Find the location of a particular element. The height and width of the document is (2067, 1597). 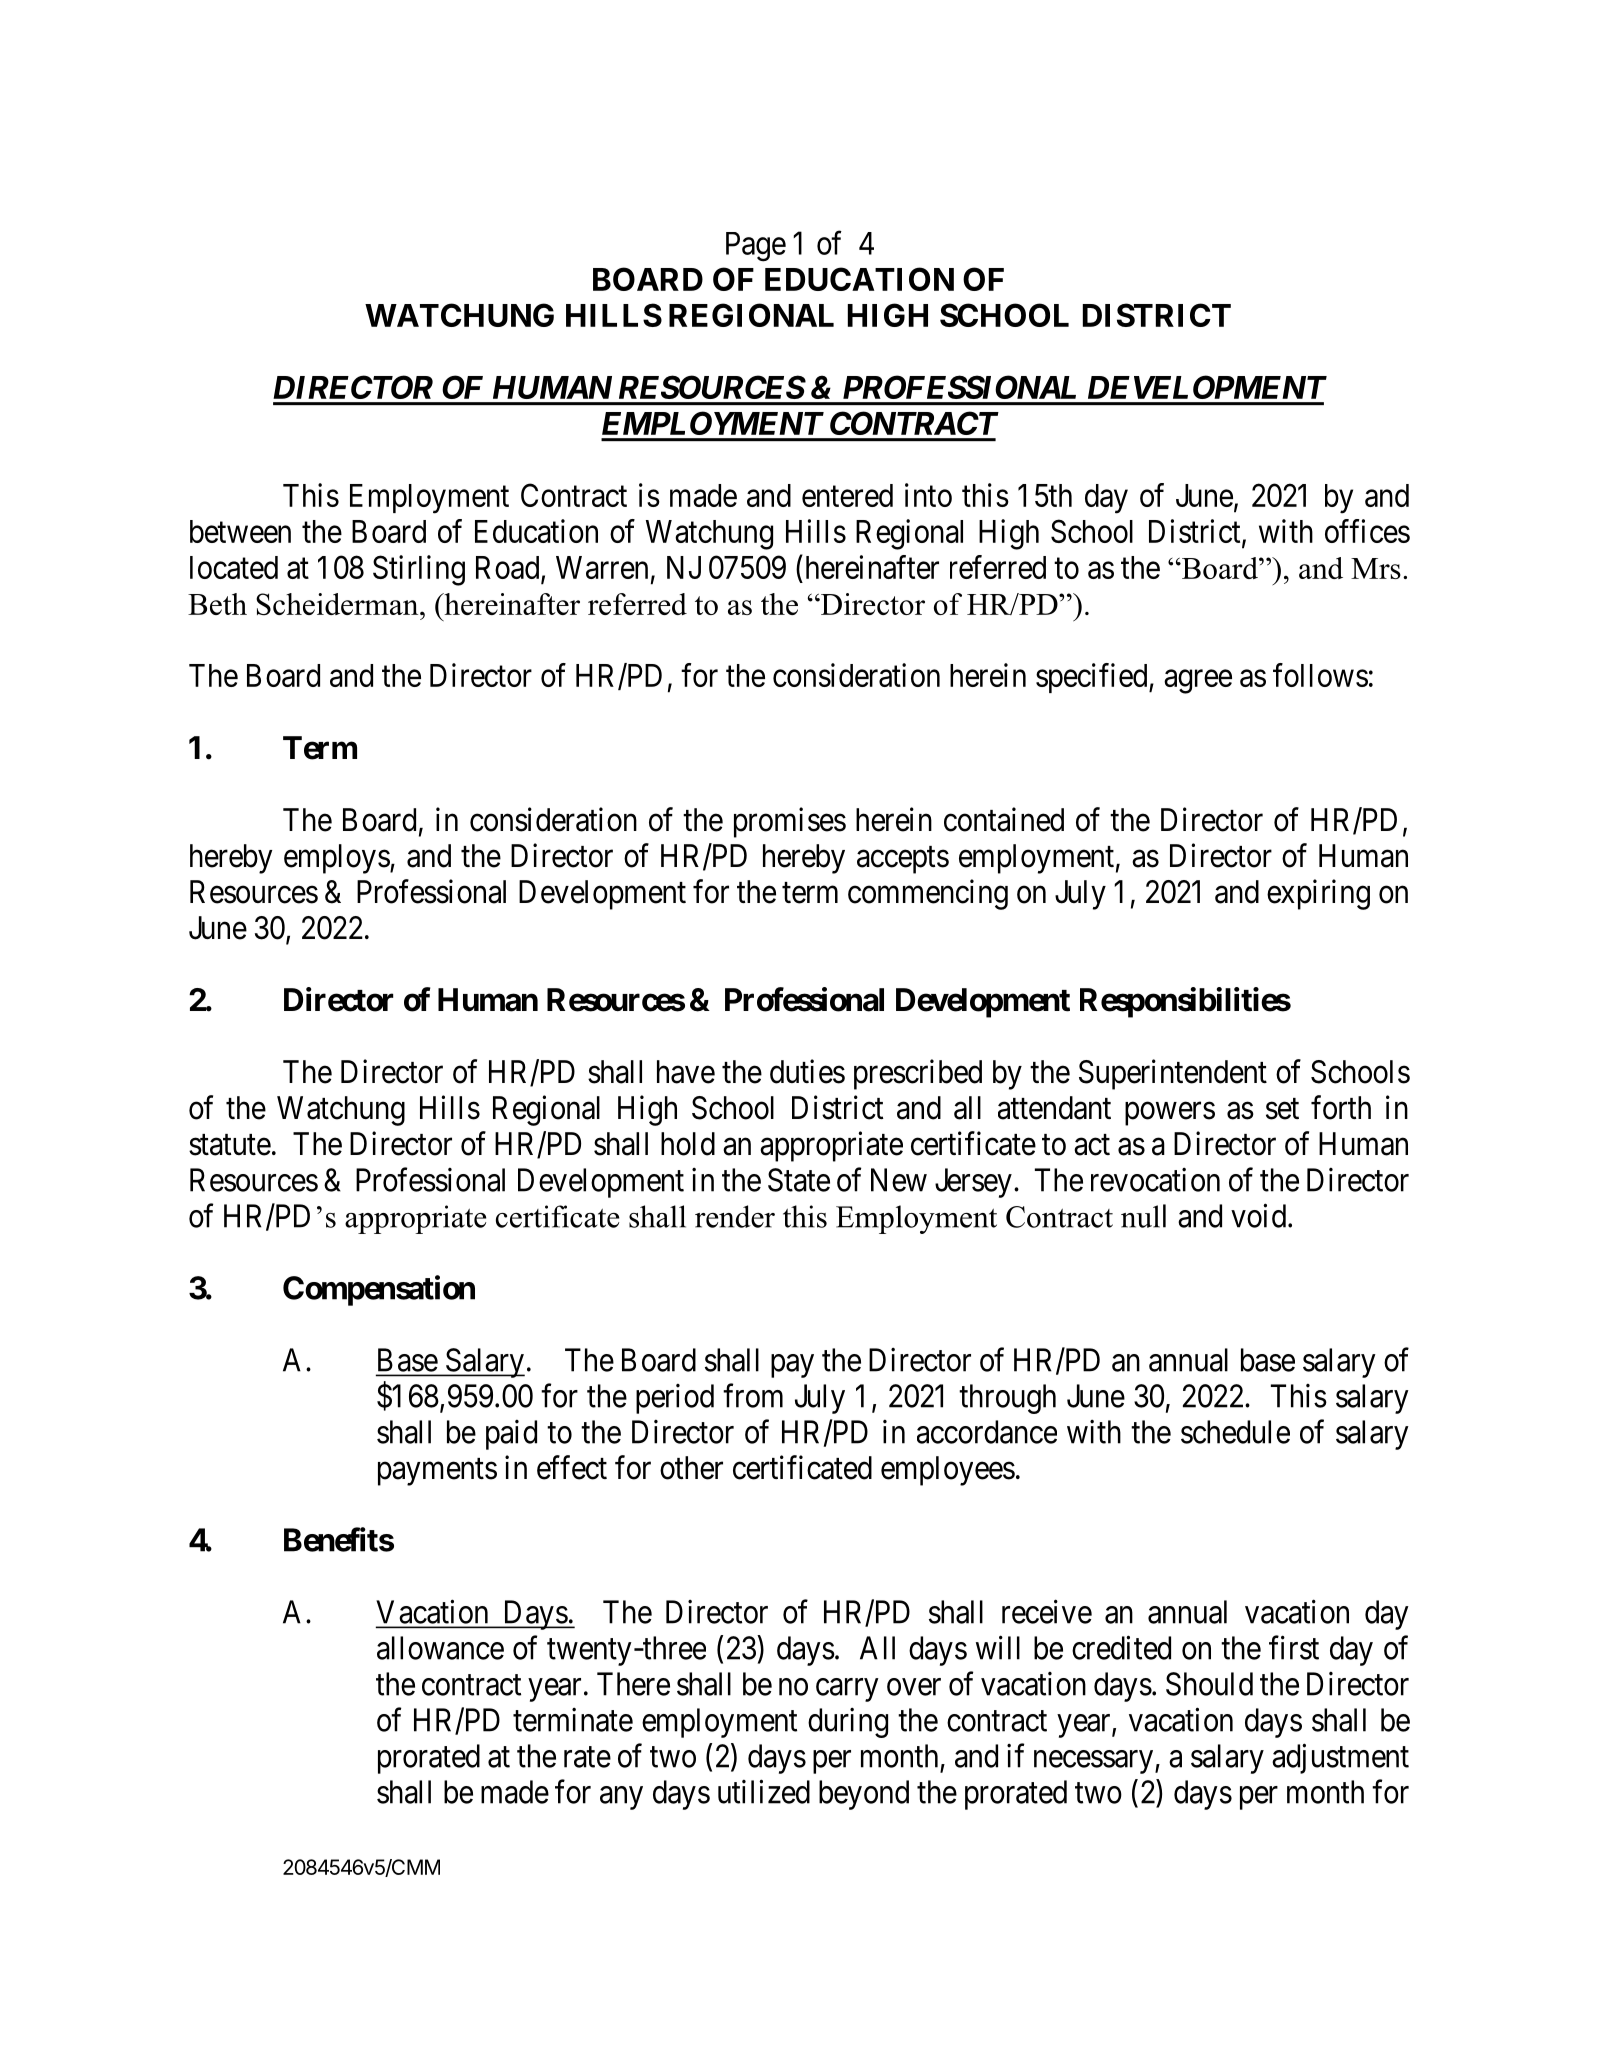

Mrs is located at coordinates (1376, 568).
